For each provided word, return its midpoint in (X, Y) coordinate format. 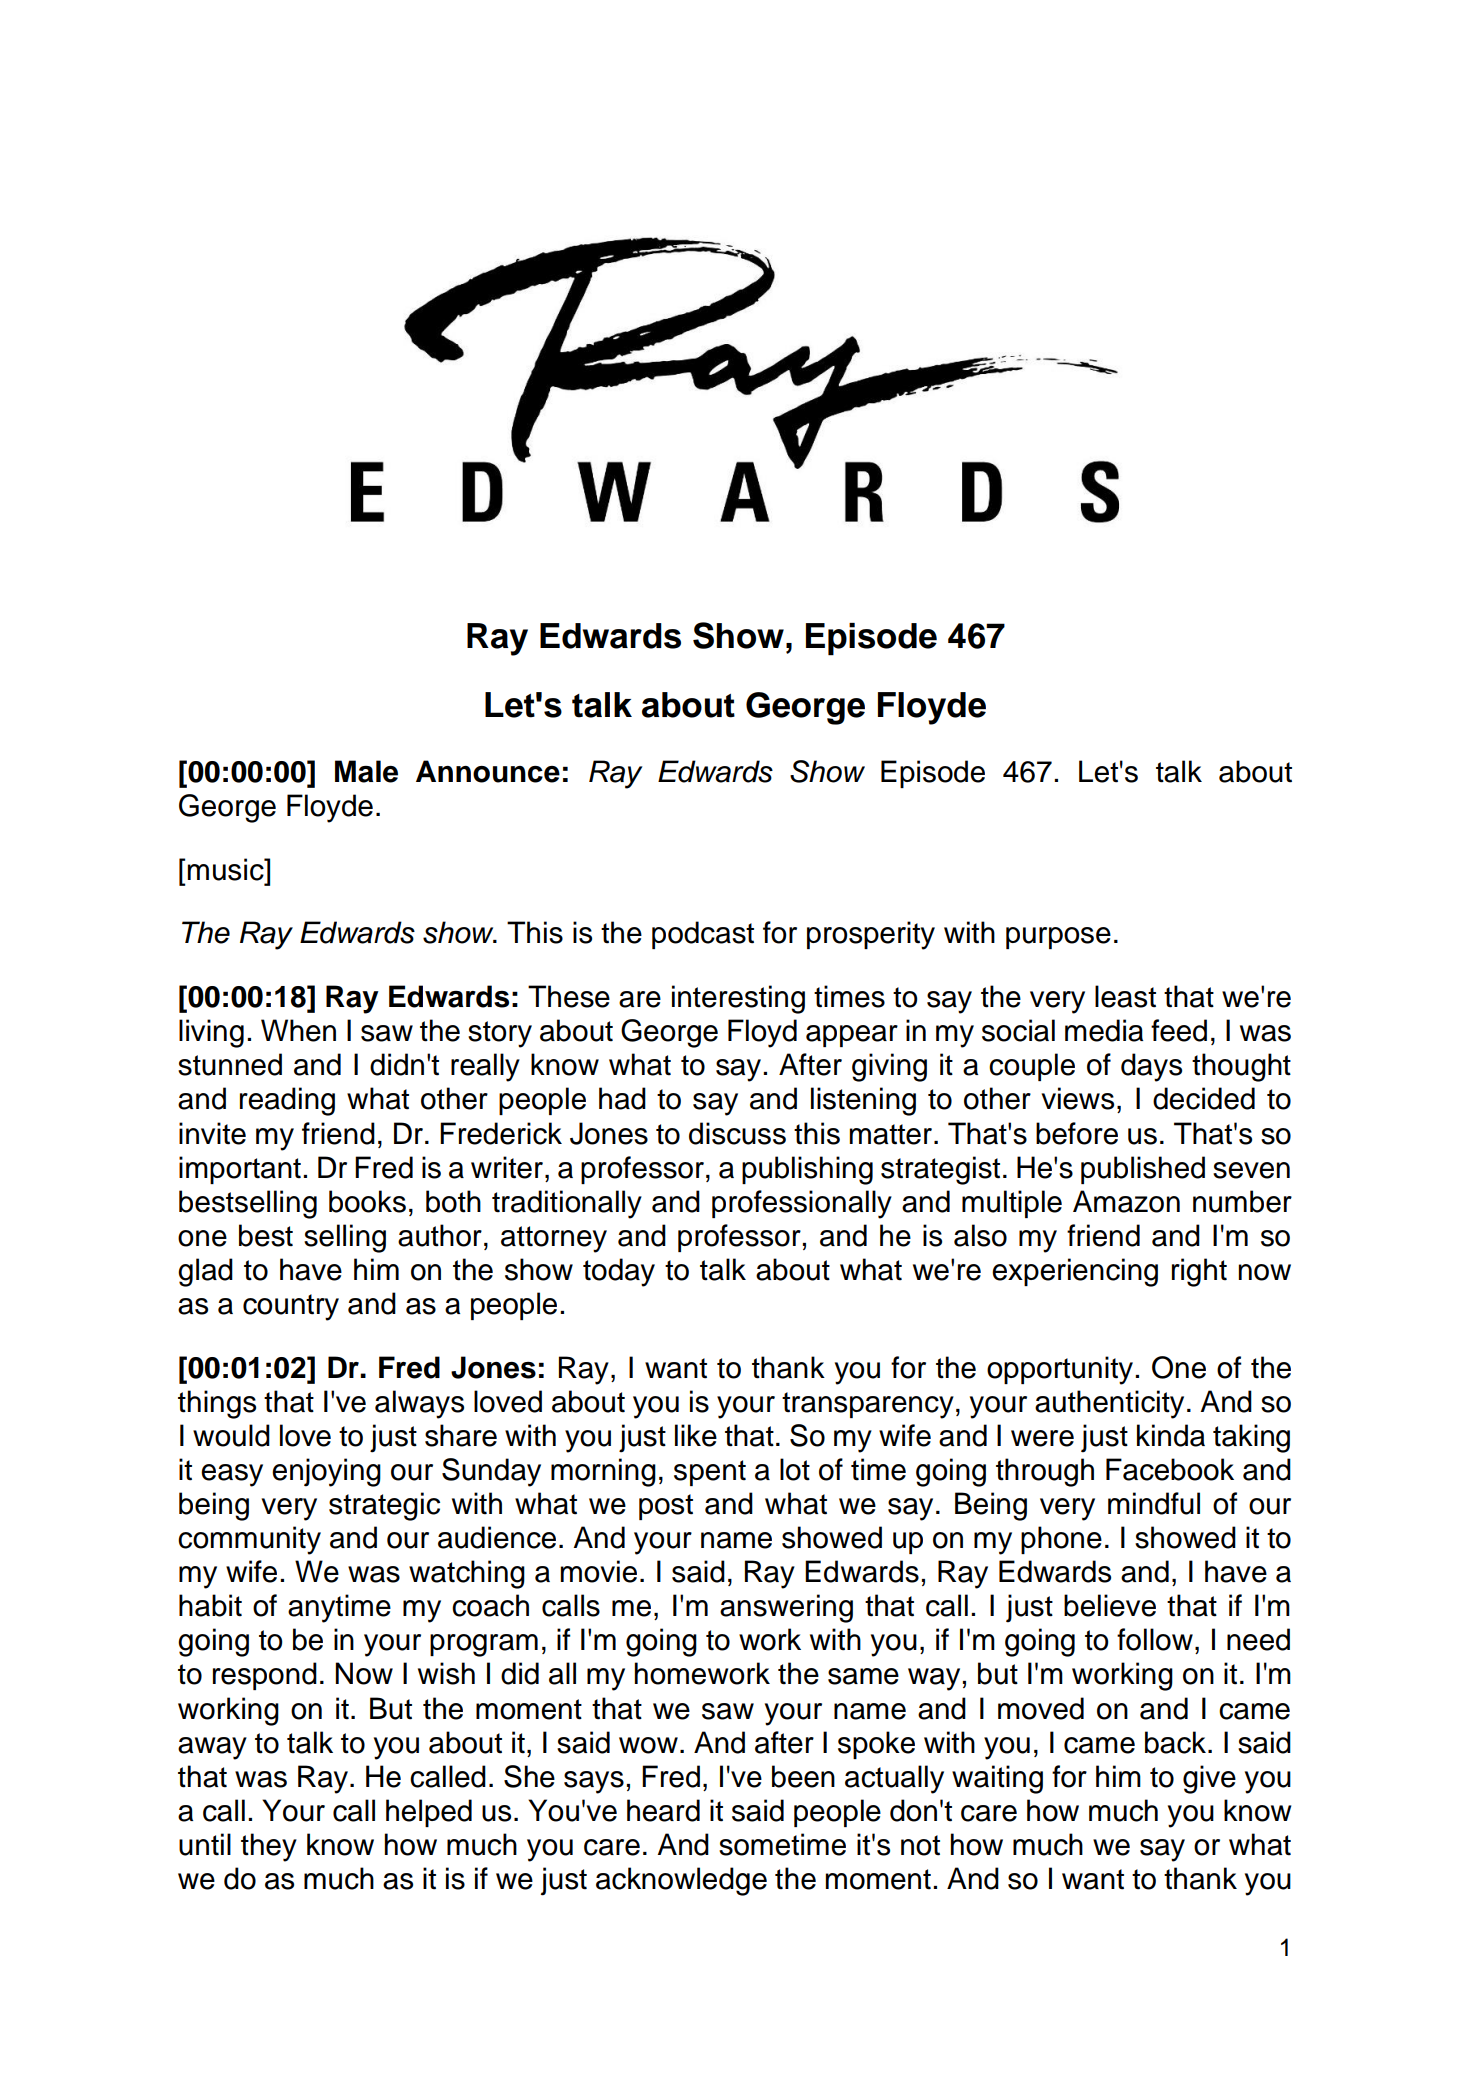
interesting (738, 999)
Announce (488, 771)
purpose (1058, 938)
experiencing (1075, 1272)
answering (786, 1608)
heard (663, 1810)
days (1151, 1067)
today (619, 1272)
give (1209, 1779)
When (298, 1030)
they (269, 1847)
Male (366, 771)
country (291, 1307)
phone (1061, 1540)
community (249, 1540)
